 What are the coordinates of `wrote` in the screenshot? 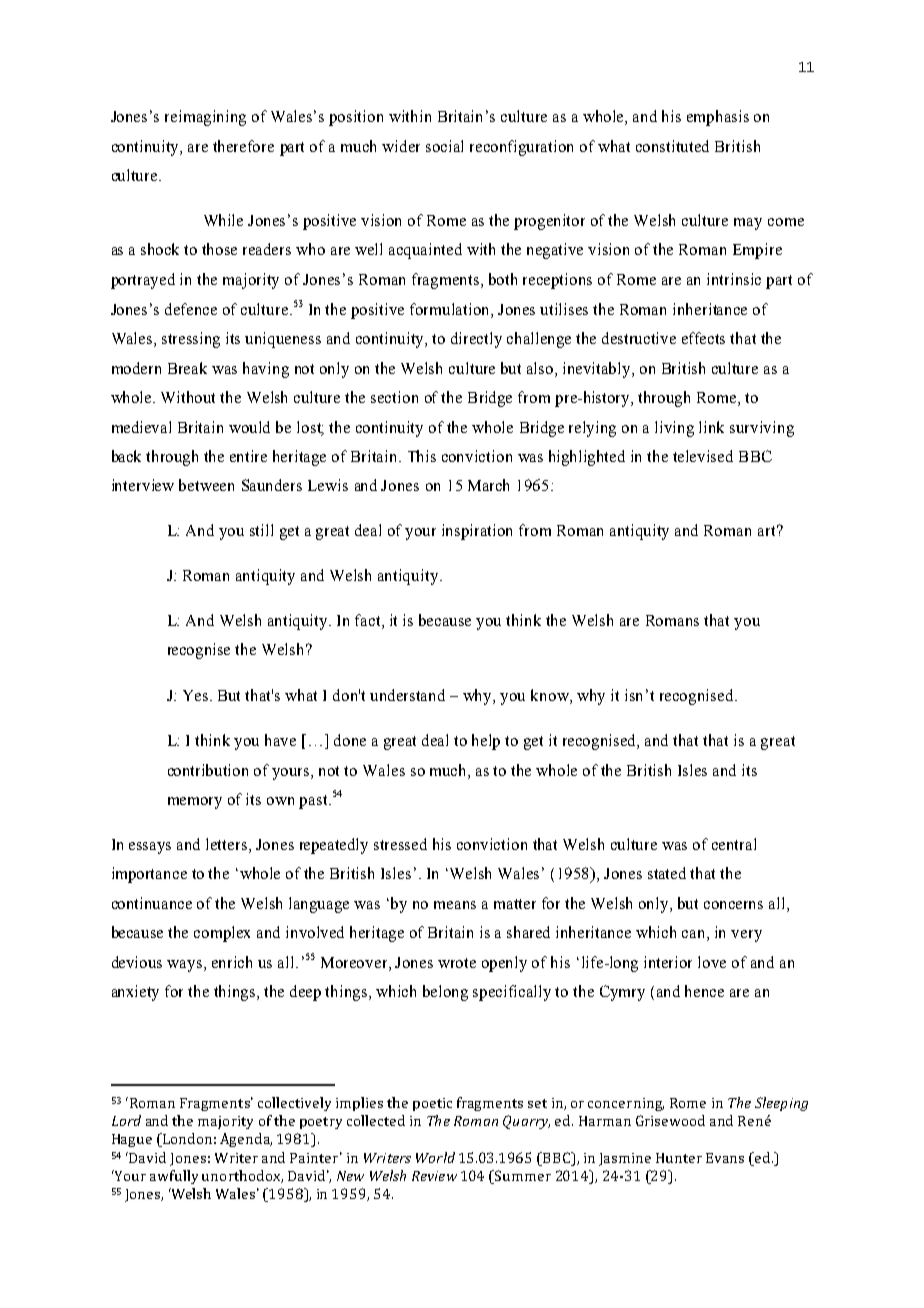 It's located at (457, 963).
